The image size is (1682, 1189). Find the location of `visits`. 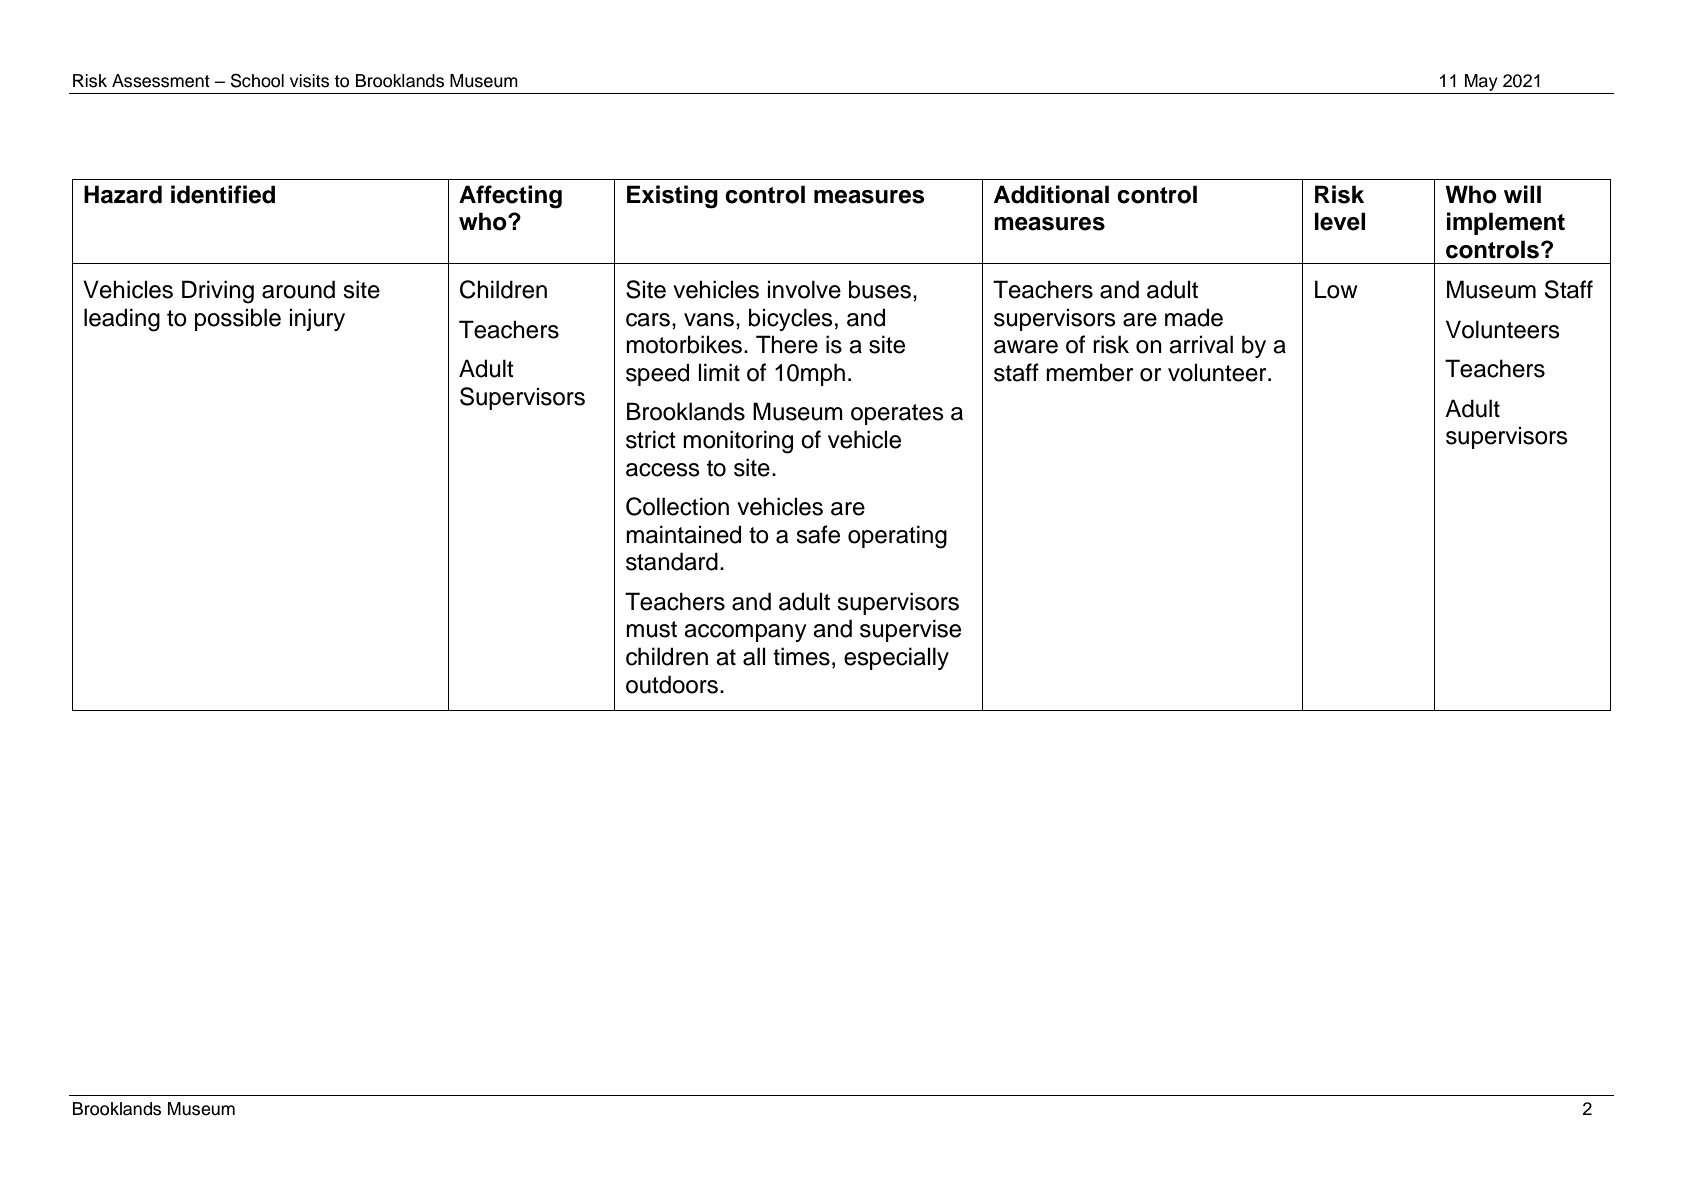

visits is located at coordinates (309, 81).
